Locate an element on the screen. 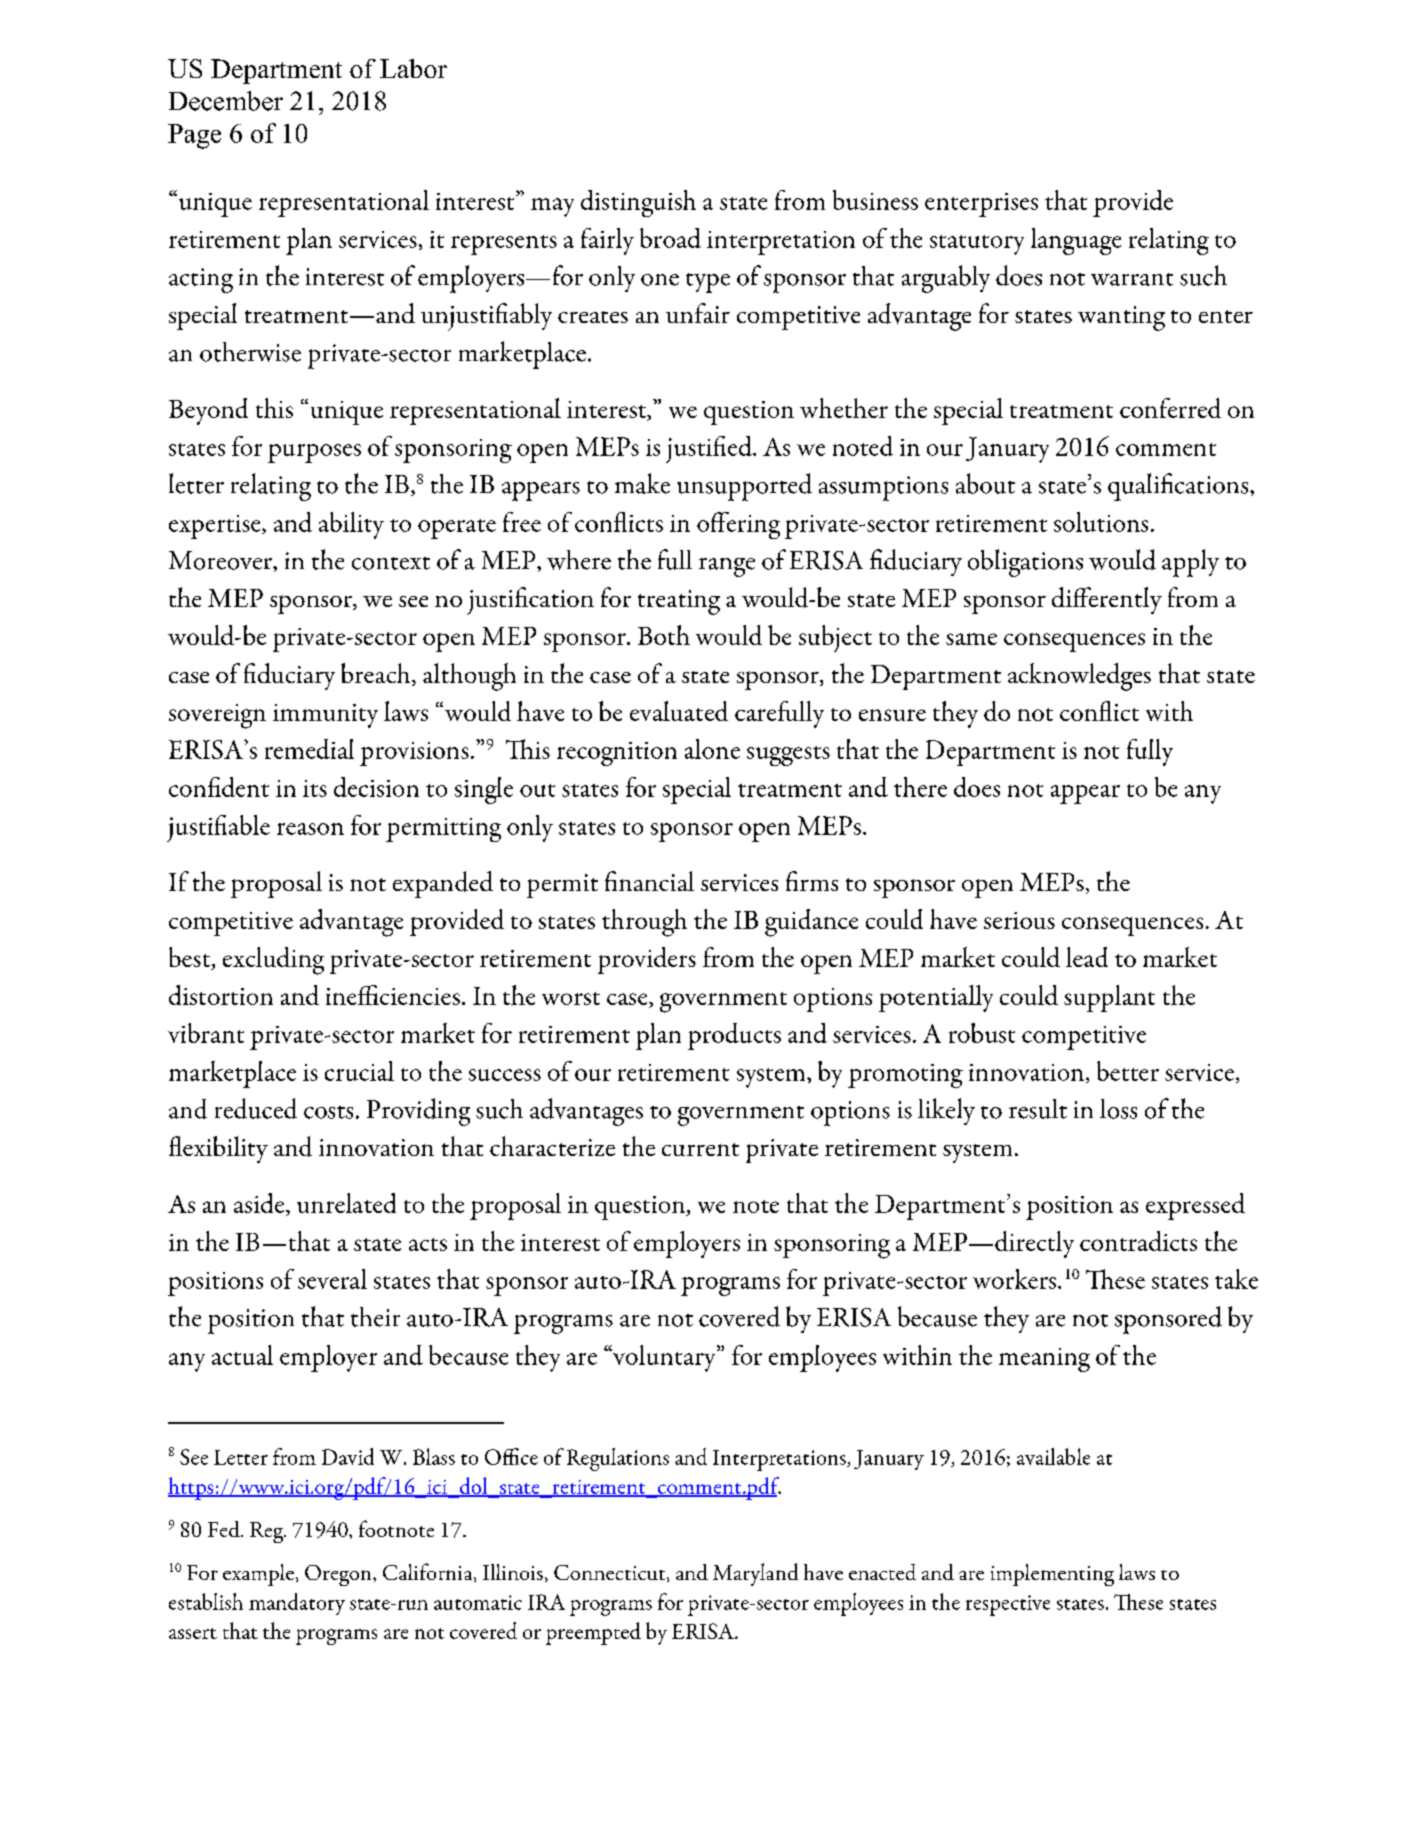 This screenshot has height=1848, width=1428. language is located at coordinates (1076, 241).
